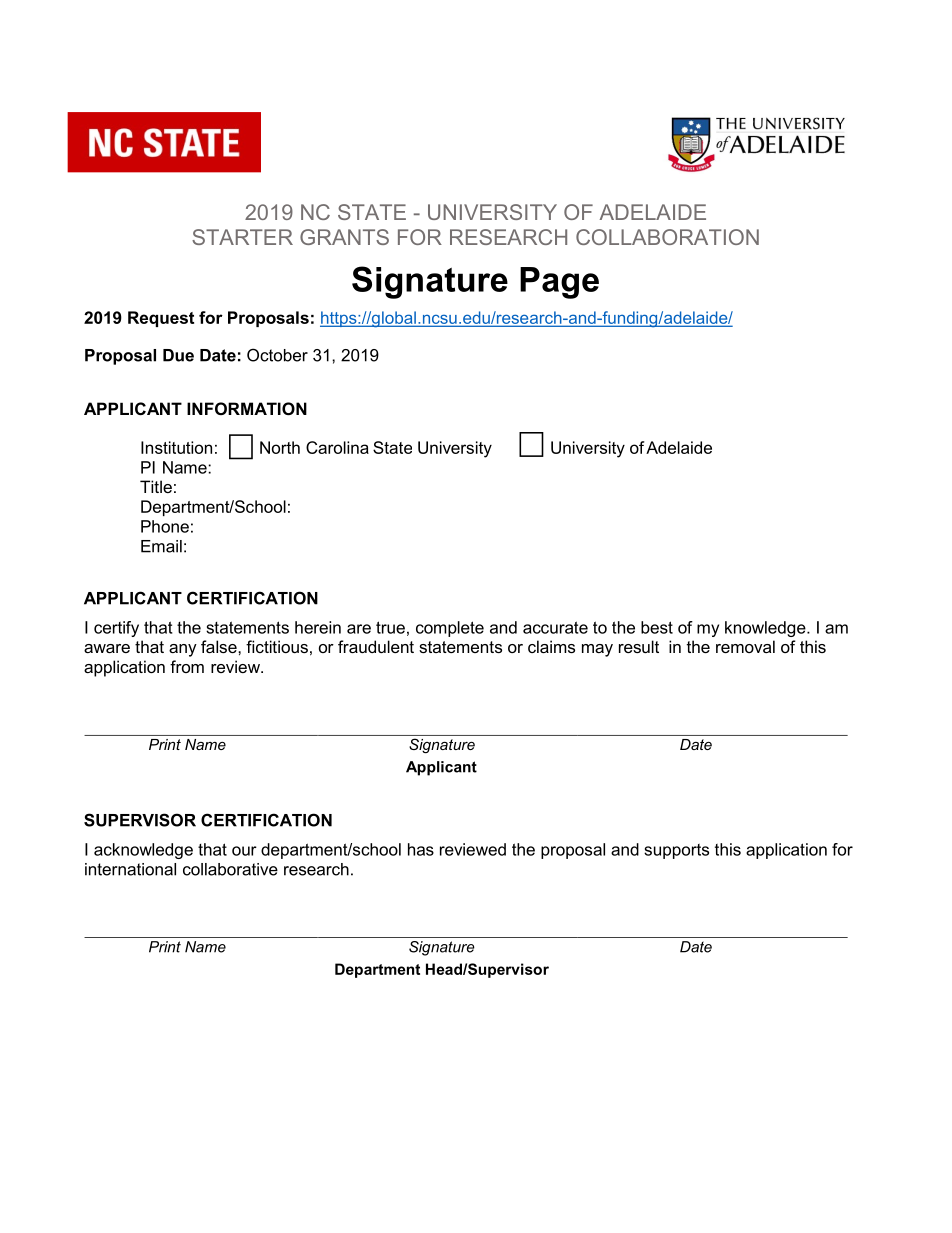 Image resolution: width=952 pixels, height=1233 pixels. Describe the element at coordinates (344, 237) in the screenshot. I see `GRANTS` at that location.
